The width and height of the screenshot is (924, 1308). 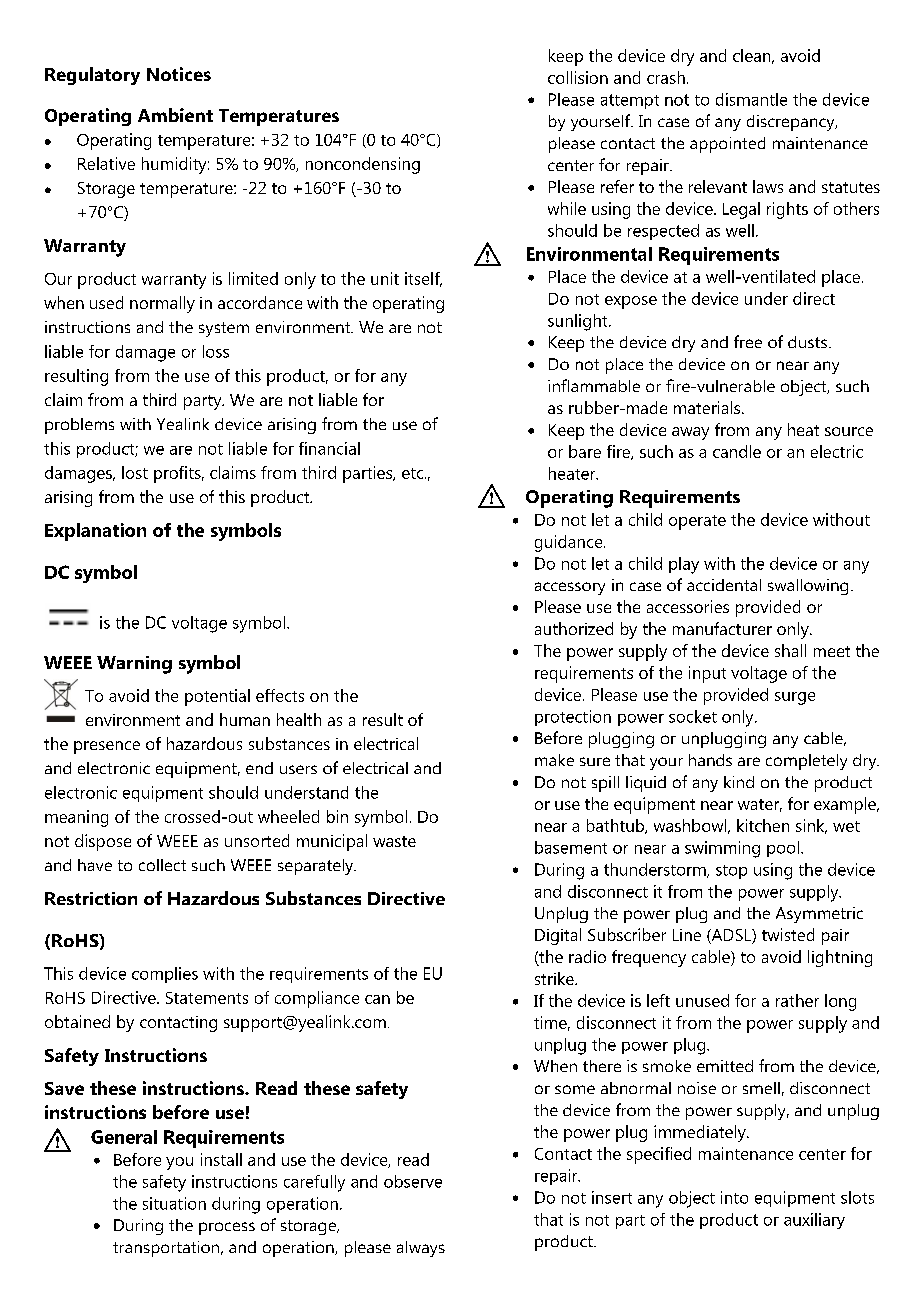 I want to click on dismantle, so click(x=751, y=99).
